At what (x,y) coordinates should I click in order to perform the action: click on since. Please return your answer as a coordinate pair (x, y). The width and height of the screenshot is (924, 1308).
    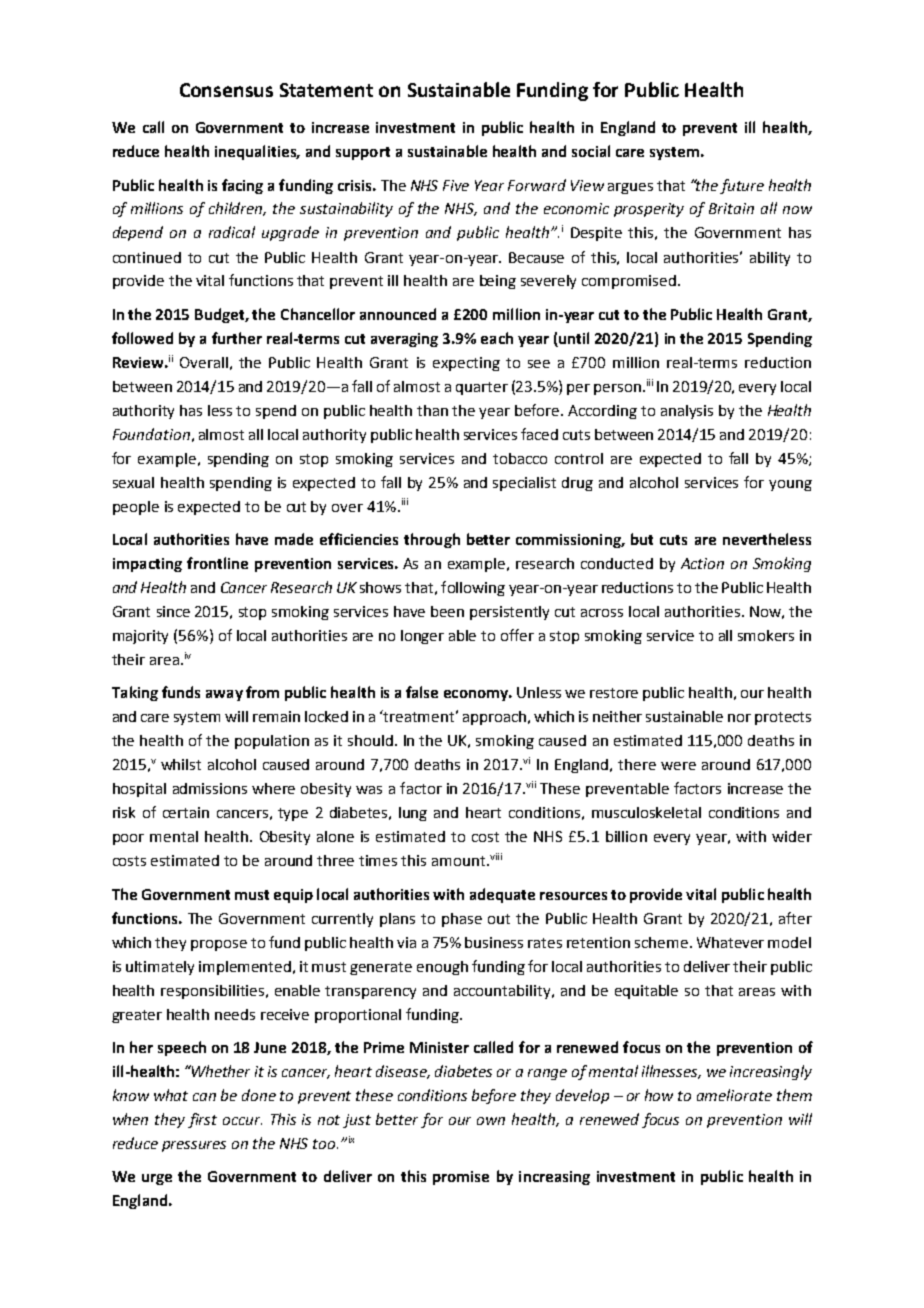
    Looking at the image, I should click on (173, 611).
